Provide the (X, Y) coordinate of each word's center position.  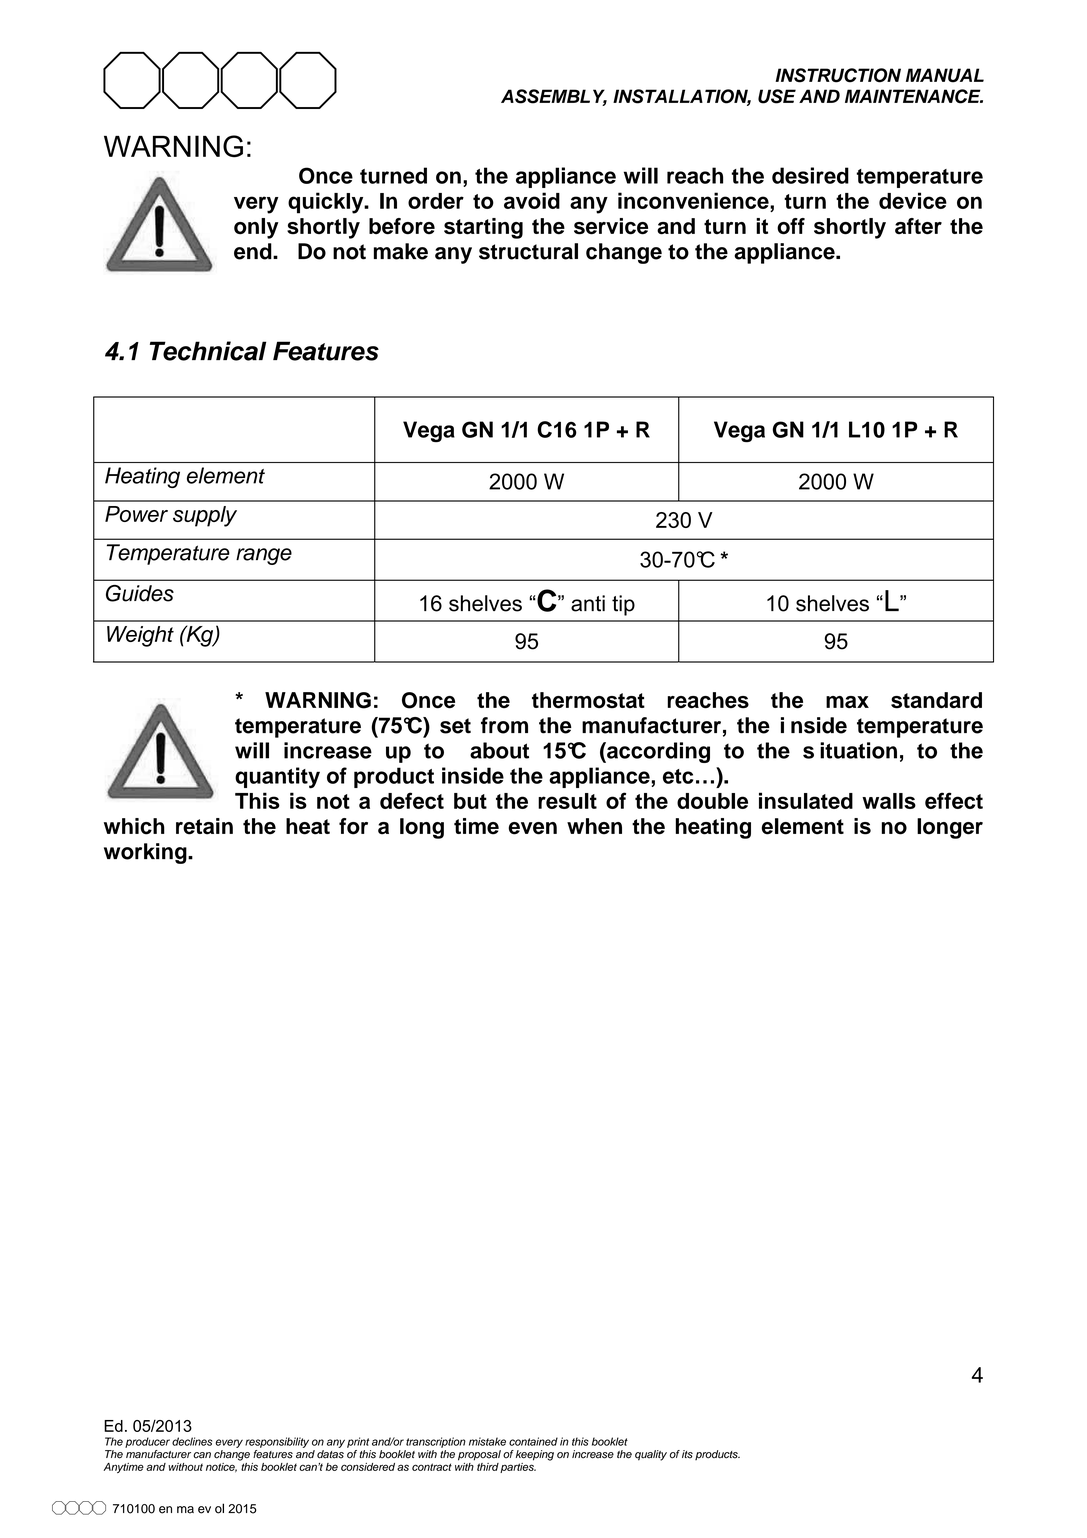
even (532, 828)
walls (889, 801)
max (847, 702)
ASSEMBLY (554, 97)
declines (192, 1441)
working (146, 853)
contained (533, 1441)
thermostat (588, 700)
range (264, 556)
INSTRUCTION (838, 75)
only (256, 228)
